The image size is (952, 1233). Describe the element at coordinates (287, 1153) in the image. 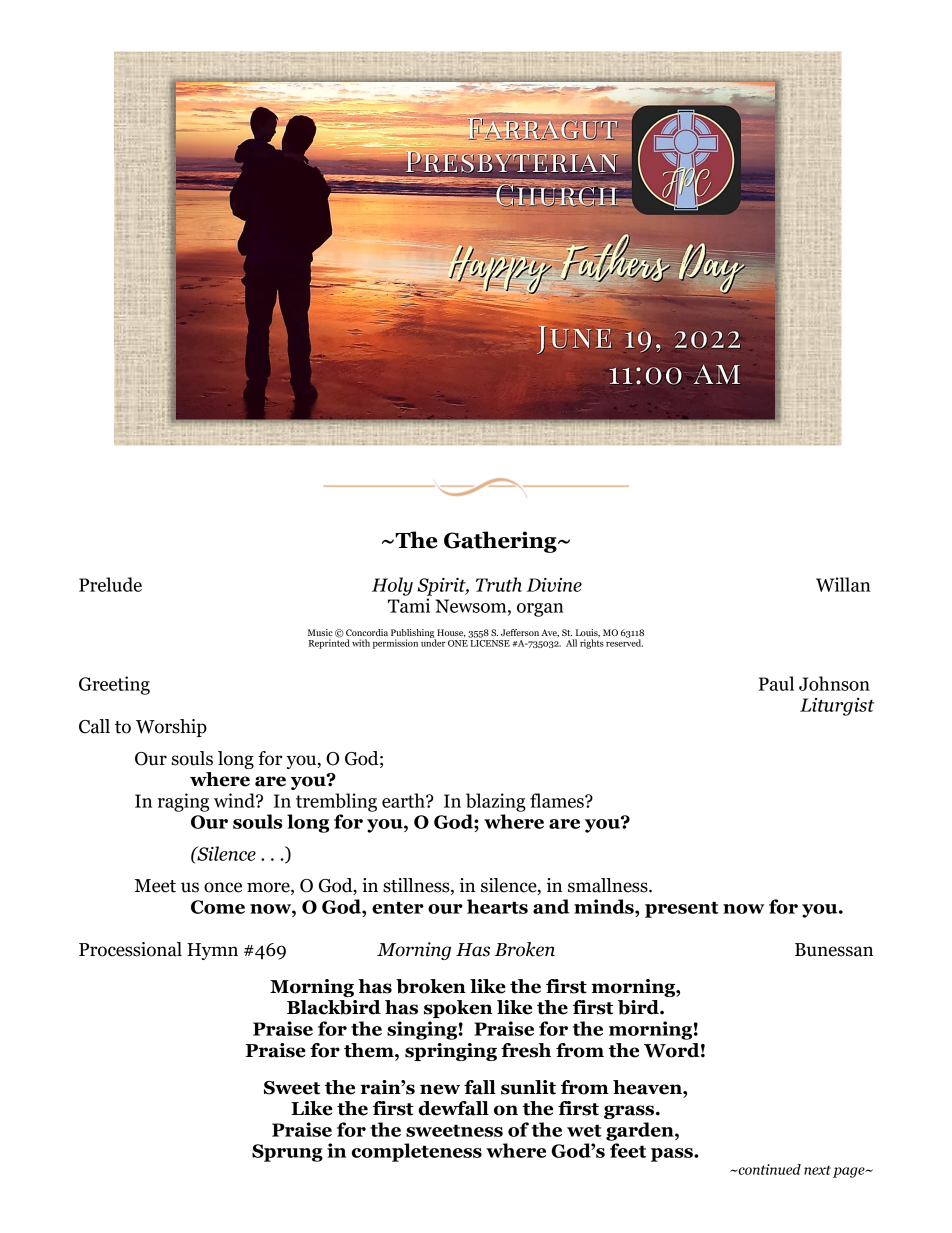

I see `Sprung` at that location.
